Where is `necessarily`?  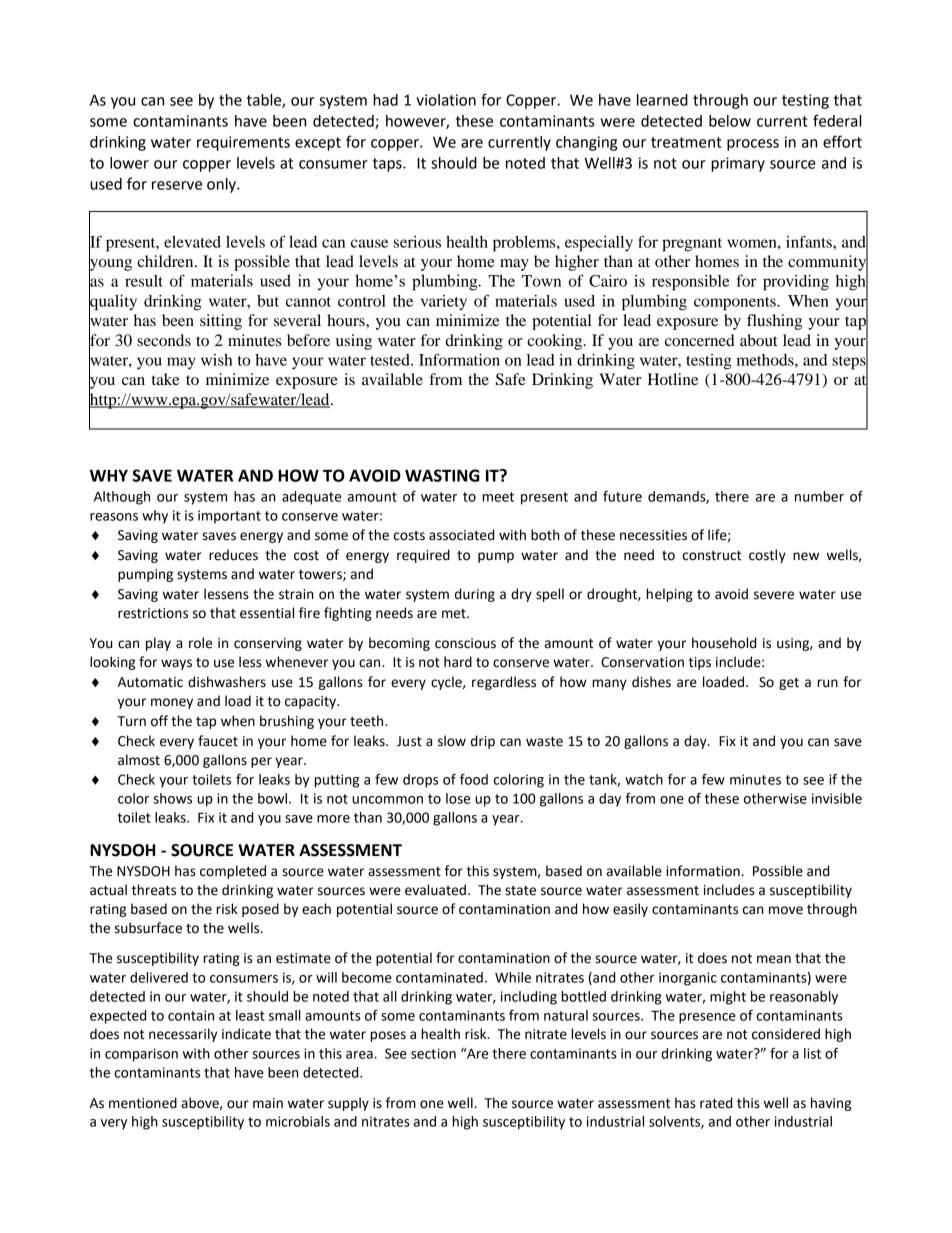 necessarily is located at coordinates (183, 1035).
